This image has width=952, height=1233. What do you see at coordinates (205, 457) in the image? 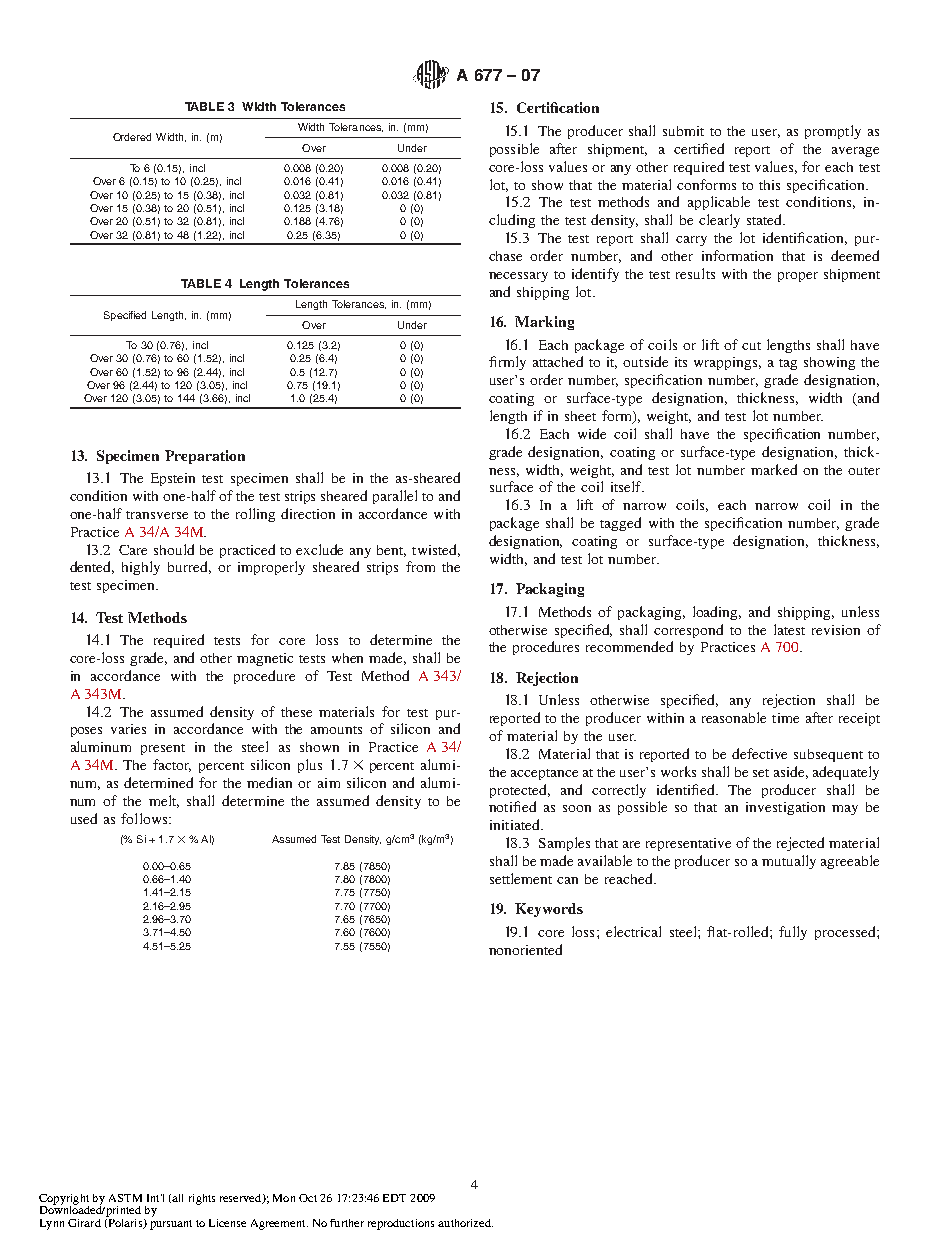
I see `Preparation` at bounding box center [205, 457].
